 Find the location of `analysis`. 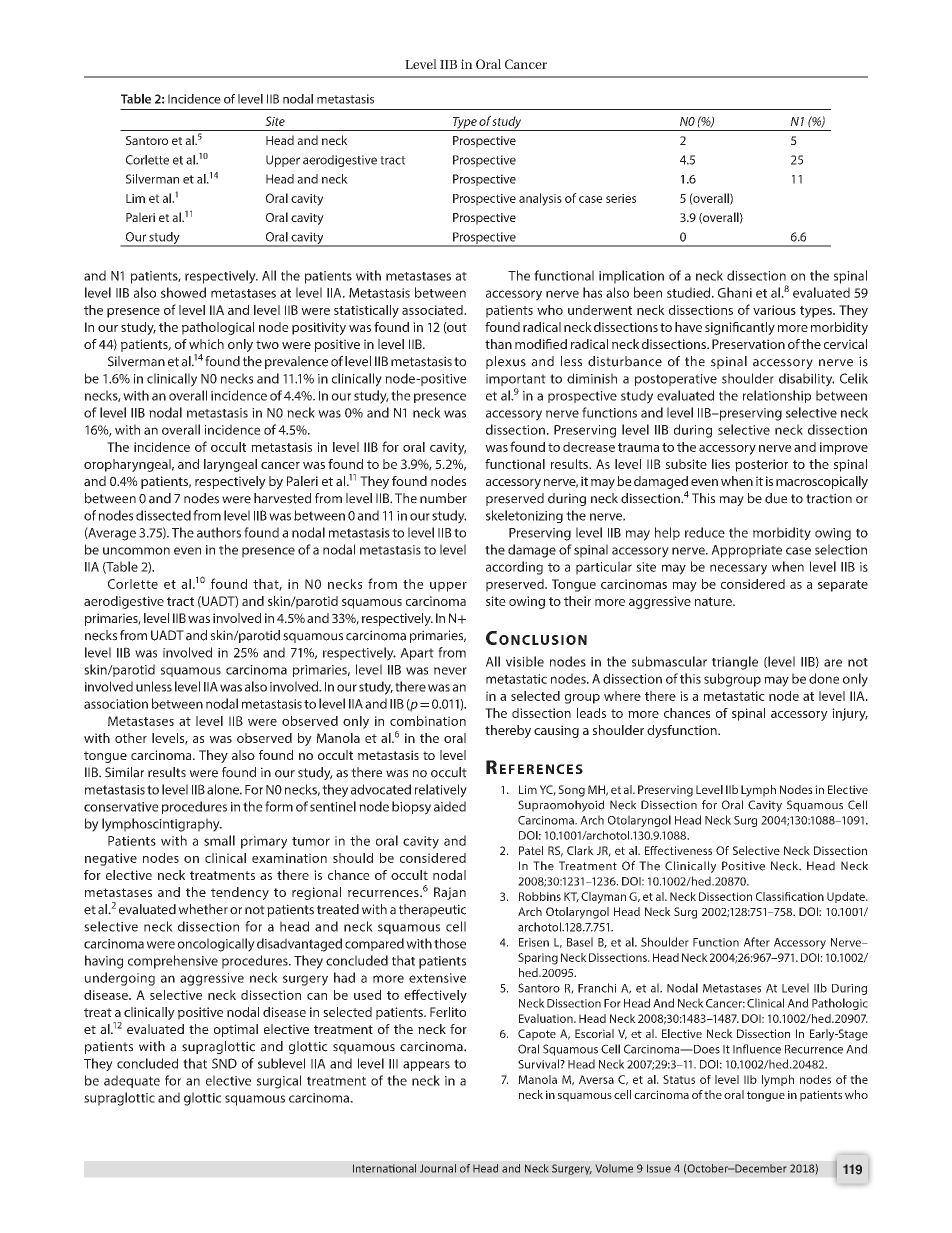

analysis is located at coordinates (540, 199).
